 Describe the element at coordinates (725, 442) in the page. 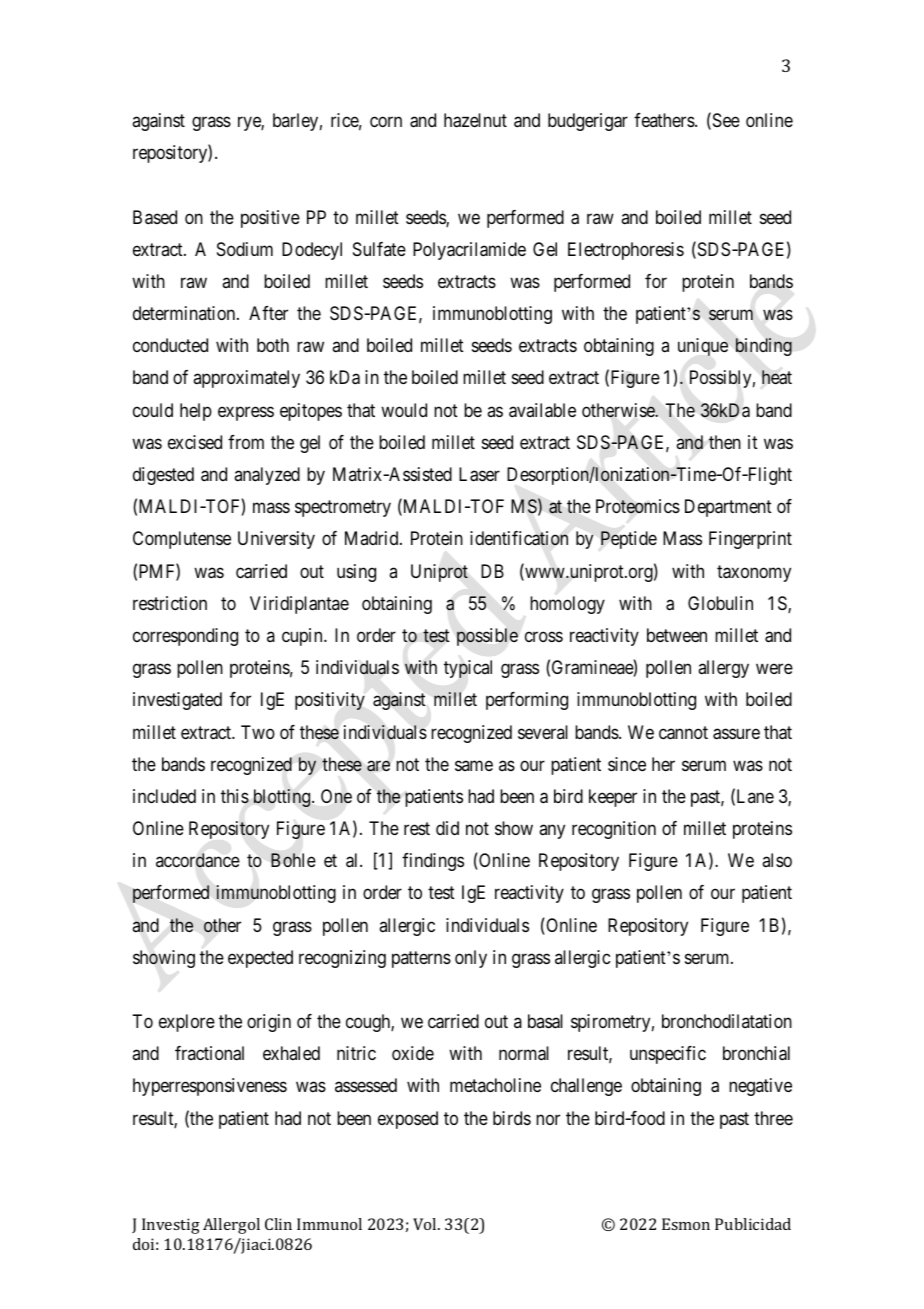

I see `then` at that location.
